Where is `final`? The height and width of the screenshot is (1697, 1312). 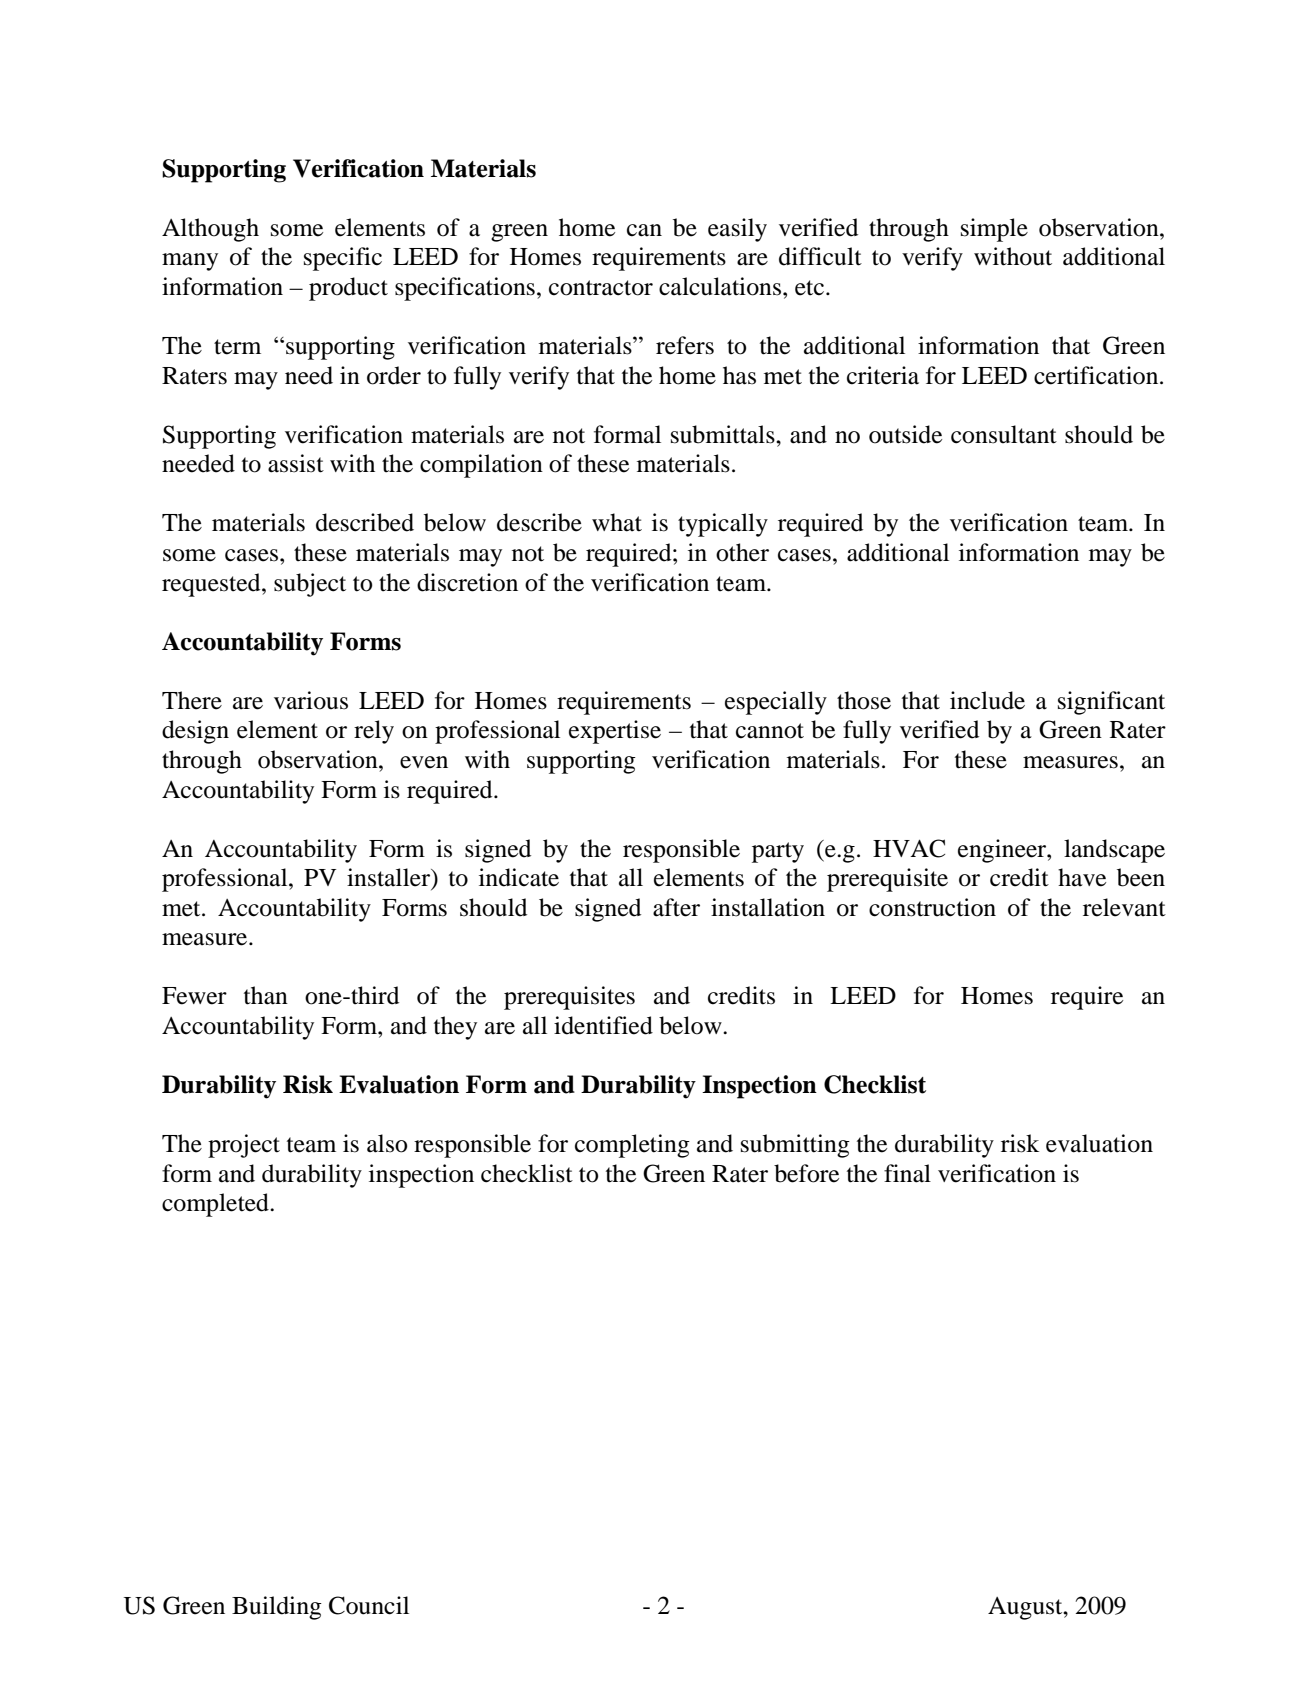
final is located at coordinates (907, 1173).
